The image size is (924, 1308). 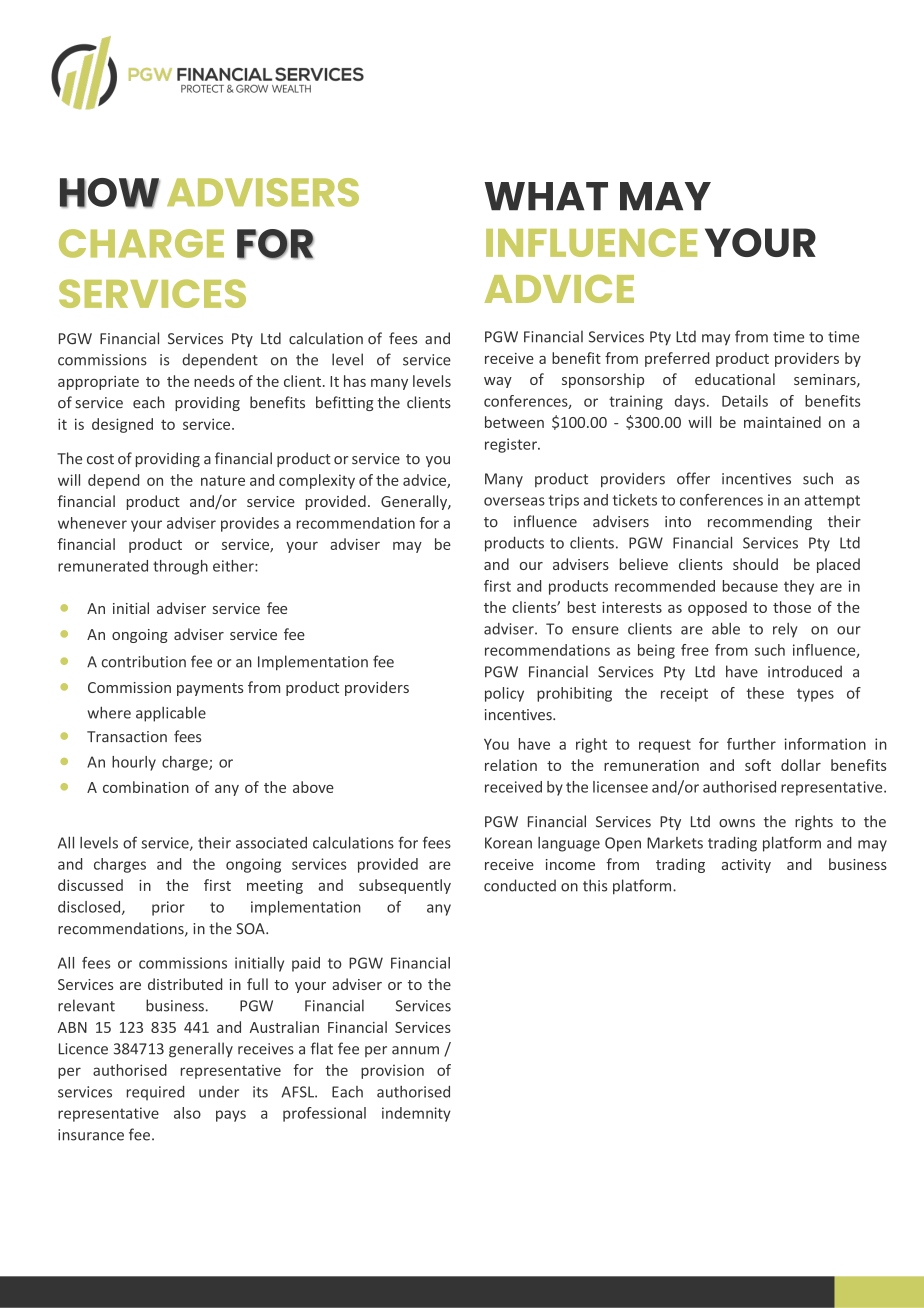 I want to click on indemnity, so click(x=416, y=1114).
